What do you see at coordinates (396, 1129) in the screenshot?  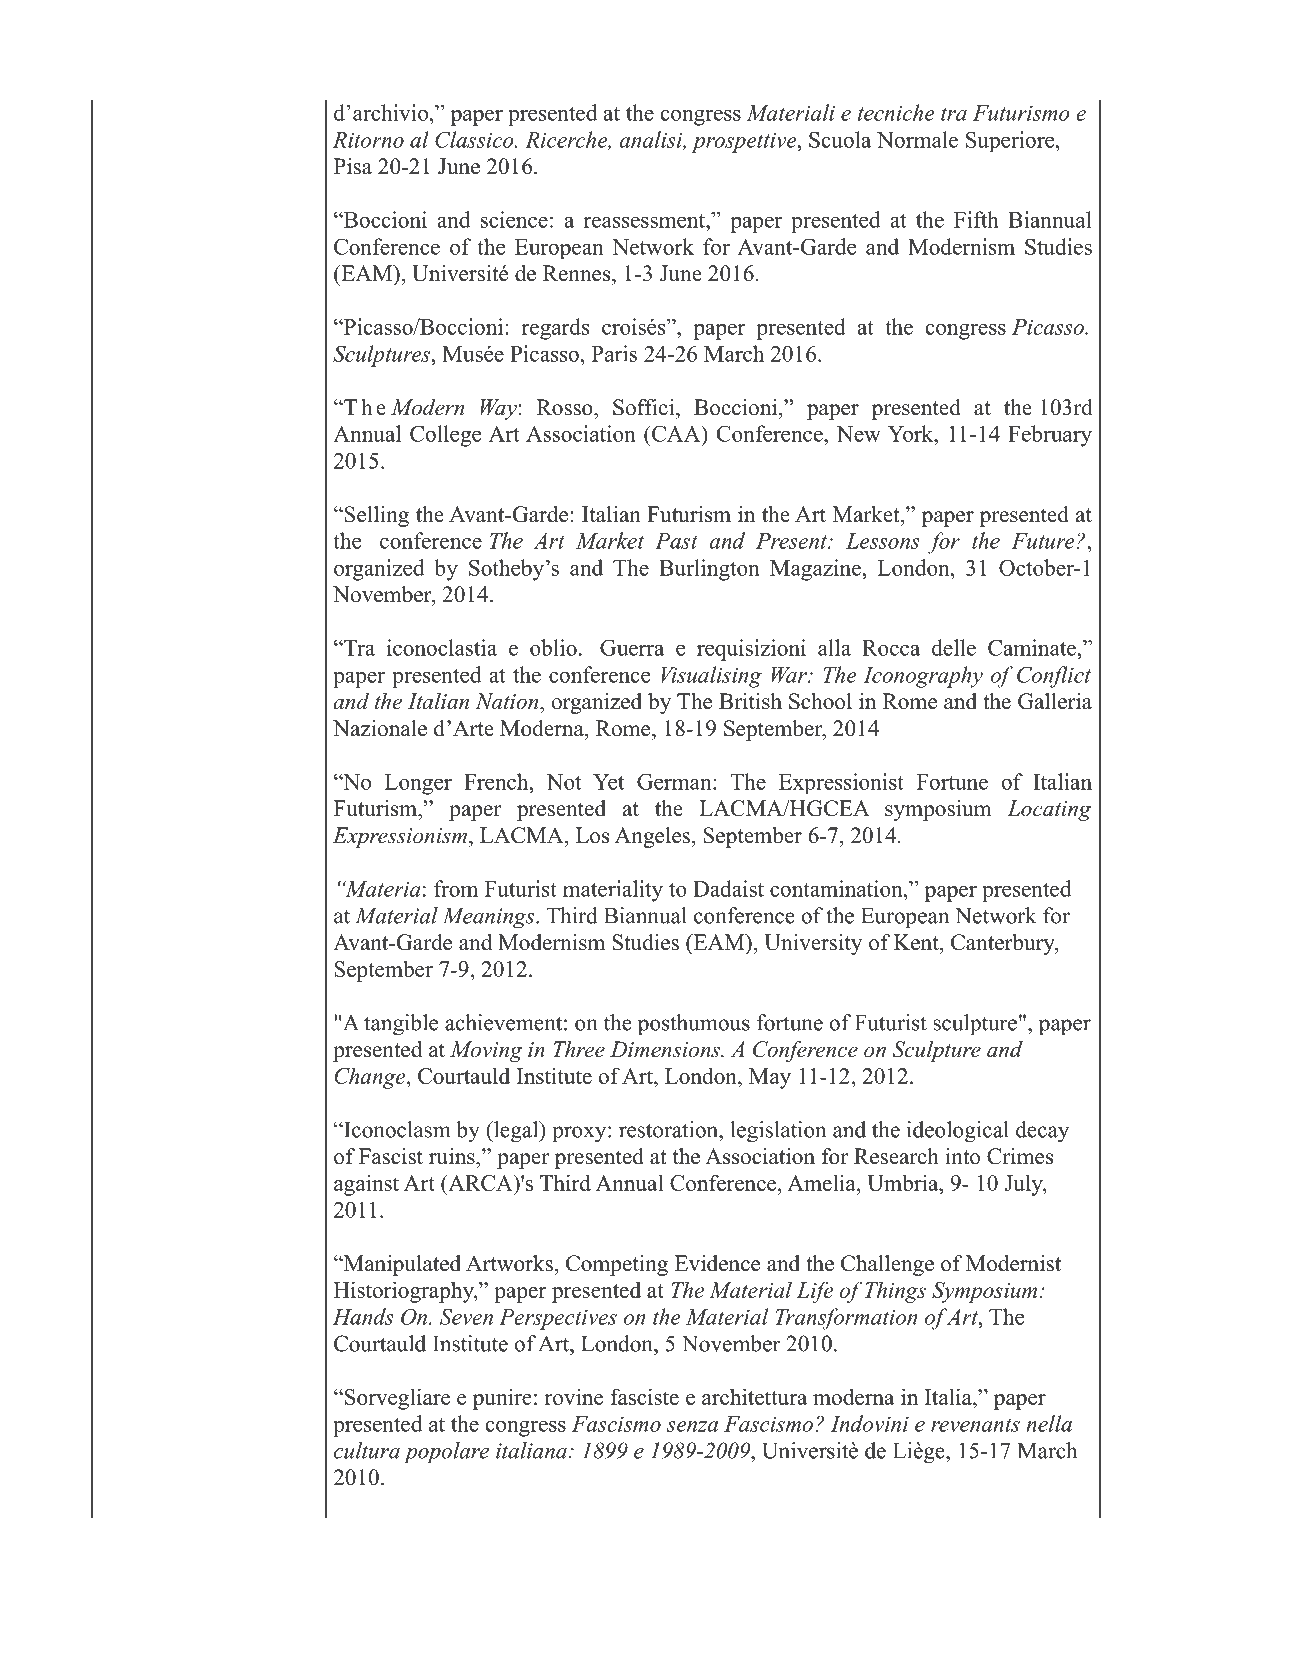 I see `Iconoclasm` at bounding box center [396, 1129].
